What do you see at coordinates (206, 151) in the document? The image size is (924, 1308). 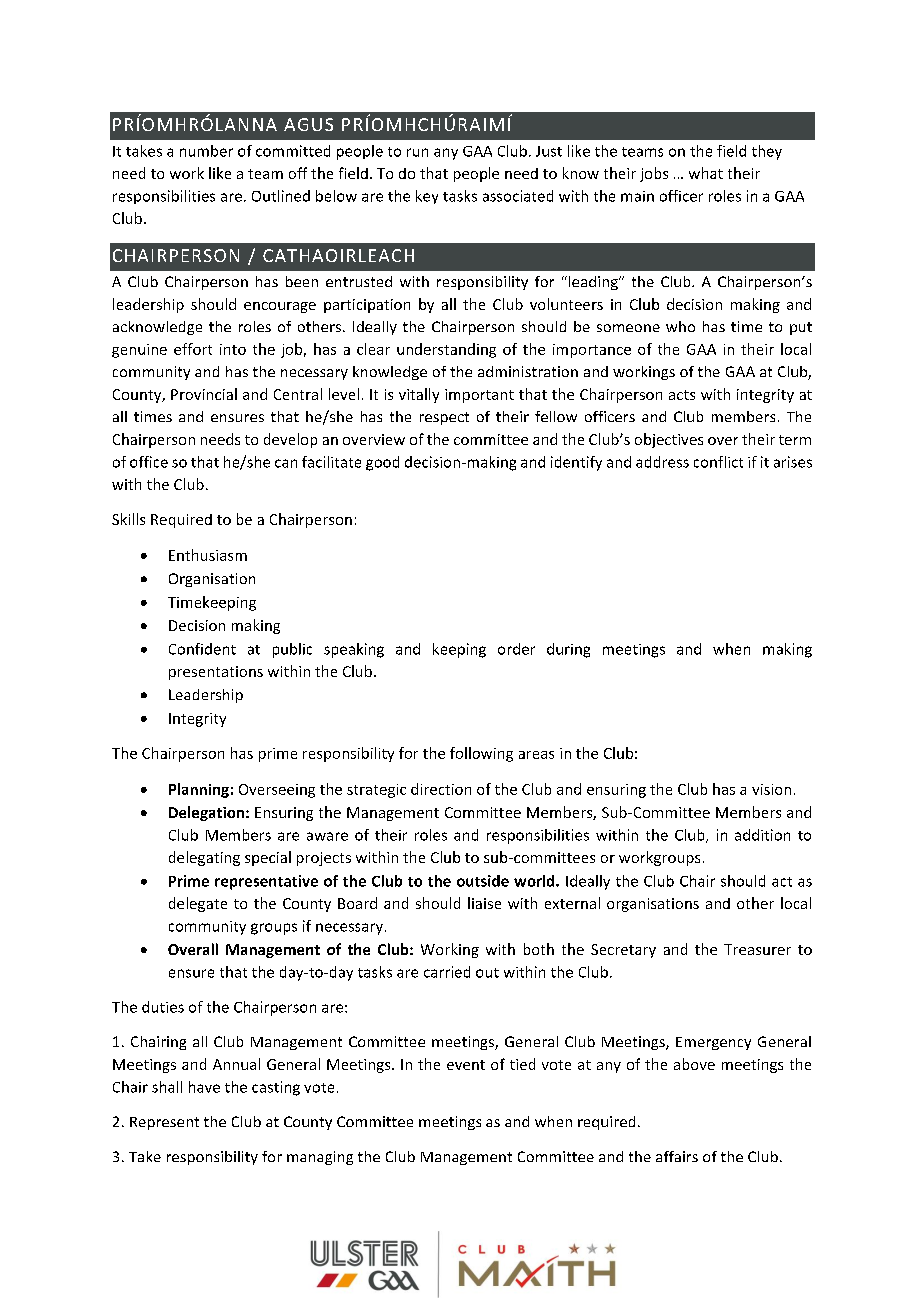 I see `number` at bounding box center [206, 151].
